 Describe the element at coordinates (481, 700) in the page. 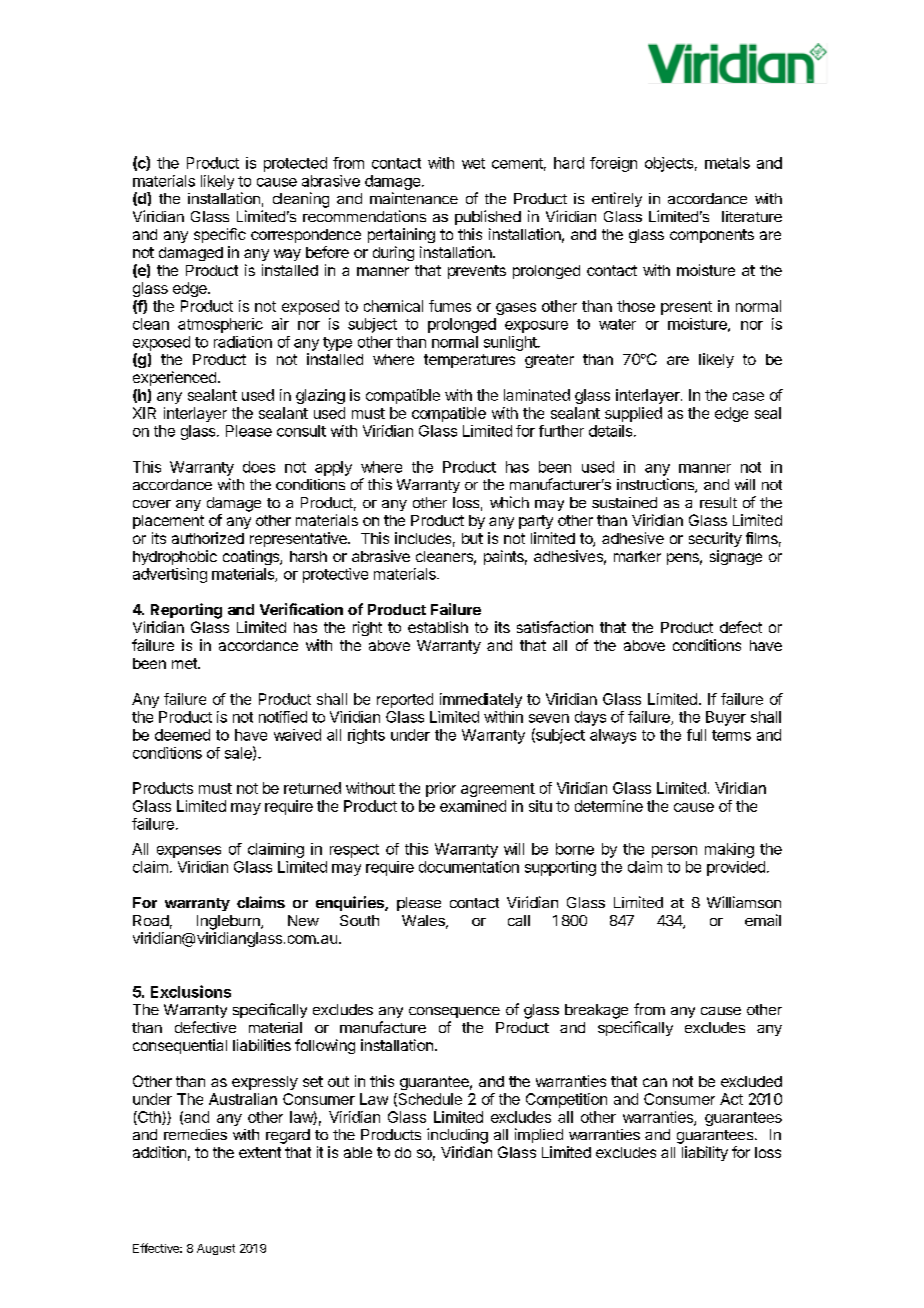

I see `immediately` at that location.
